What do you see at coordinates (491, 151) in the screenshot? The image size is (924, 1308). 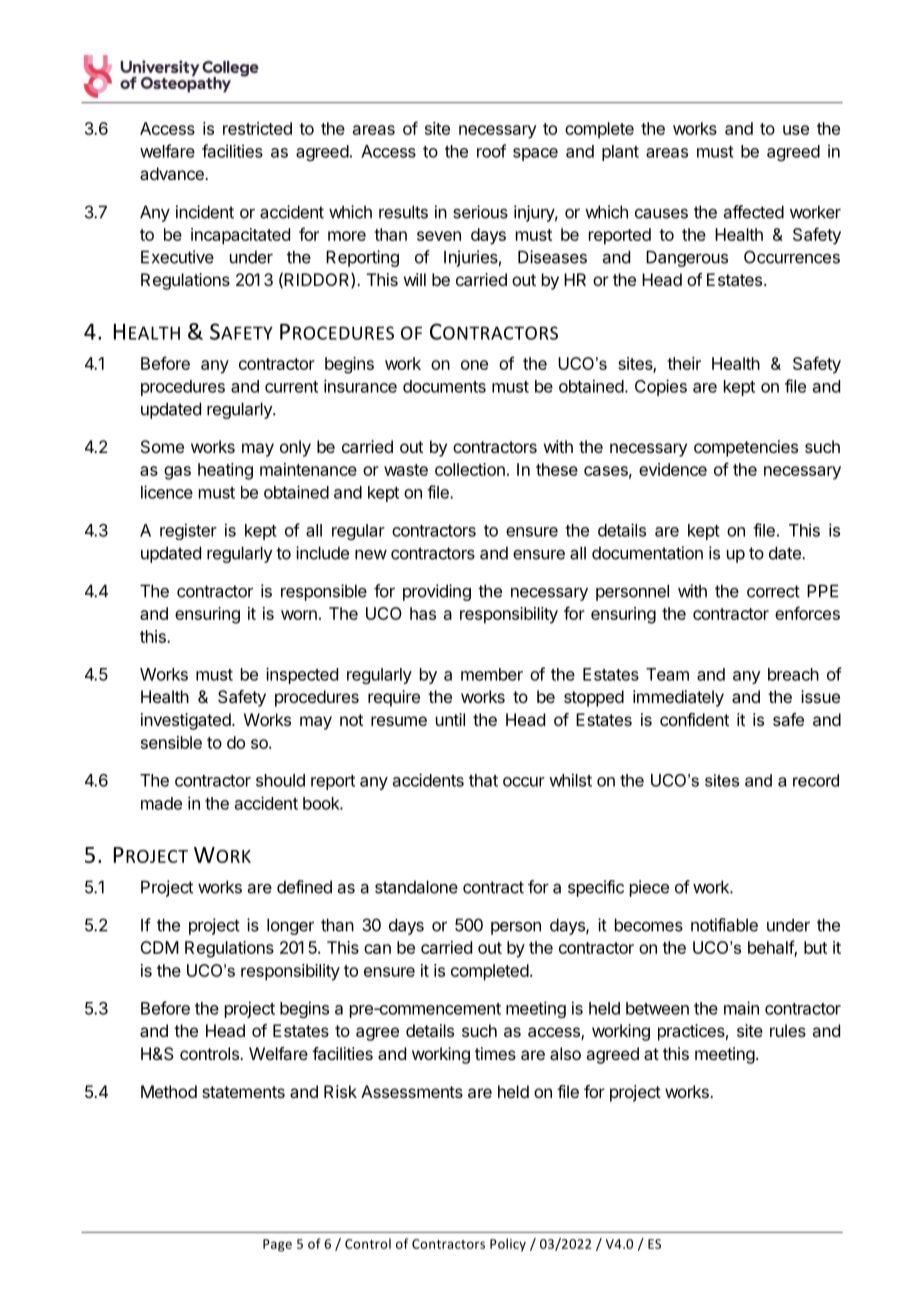 I see `roof` at bounding box center [491, 151].
